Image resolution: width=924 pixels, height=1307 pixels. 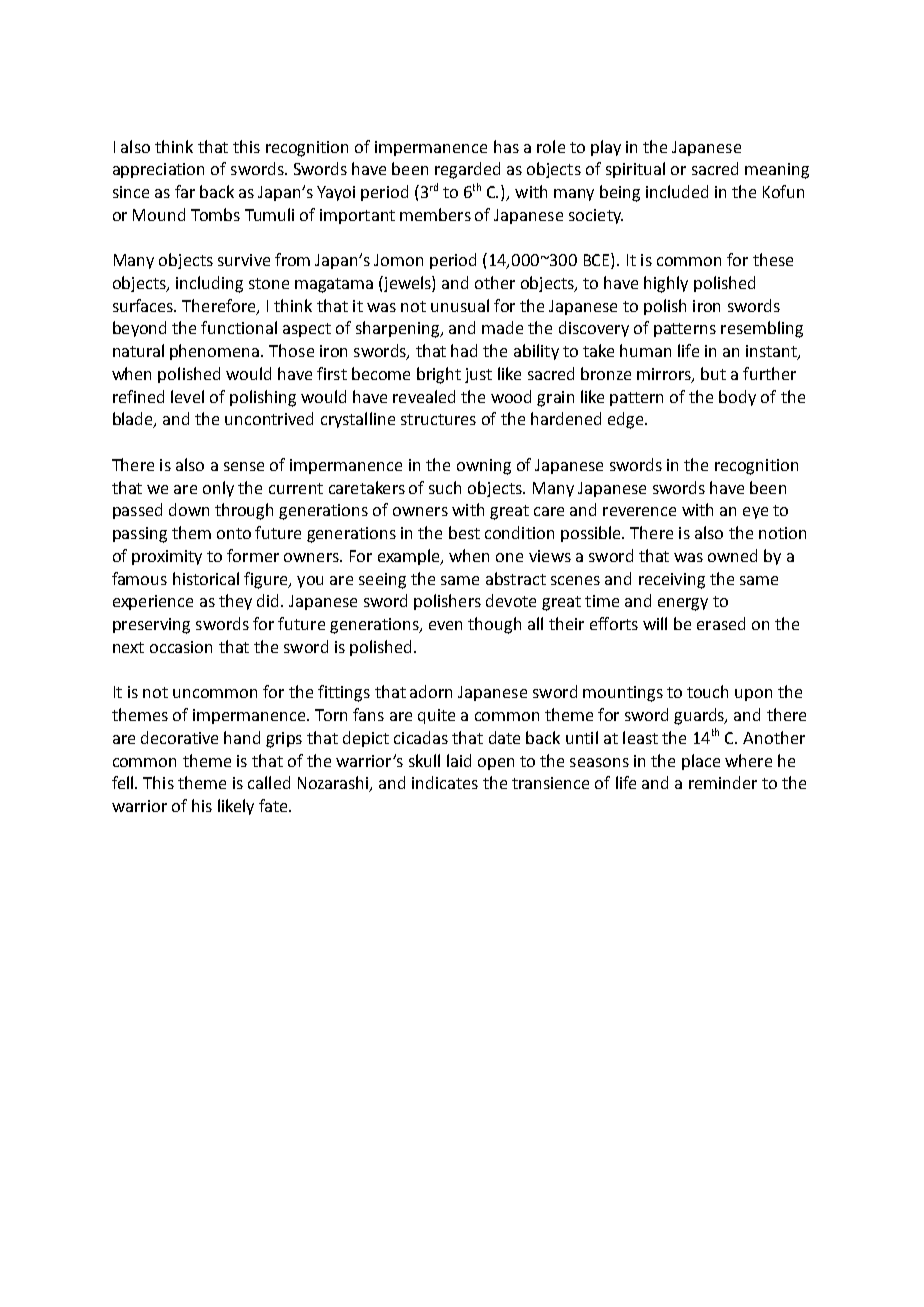 What do you see at coordinates (158, 170) in the screenshot?
I see `appreciation` at bounding box center [158, 170].
